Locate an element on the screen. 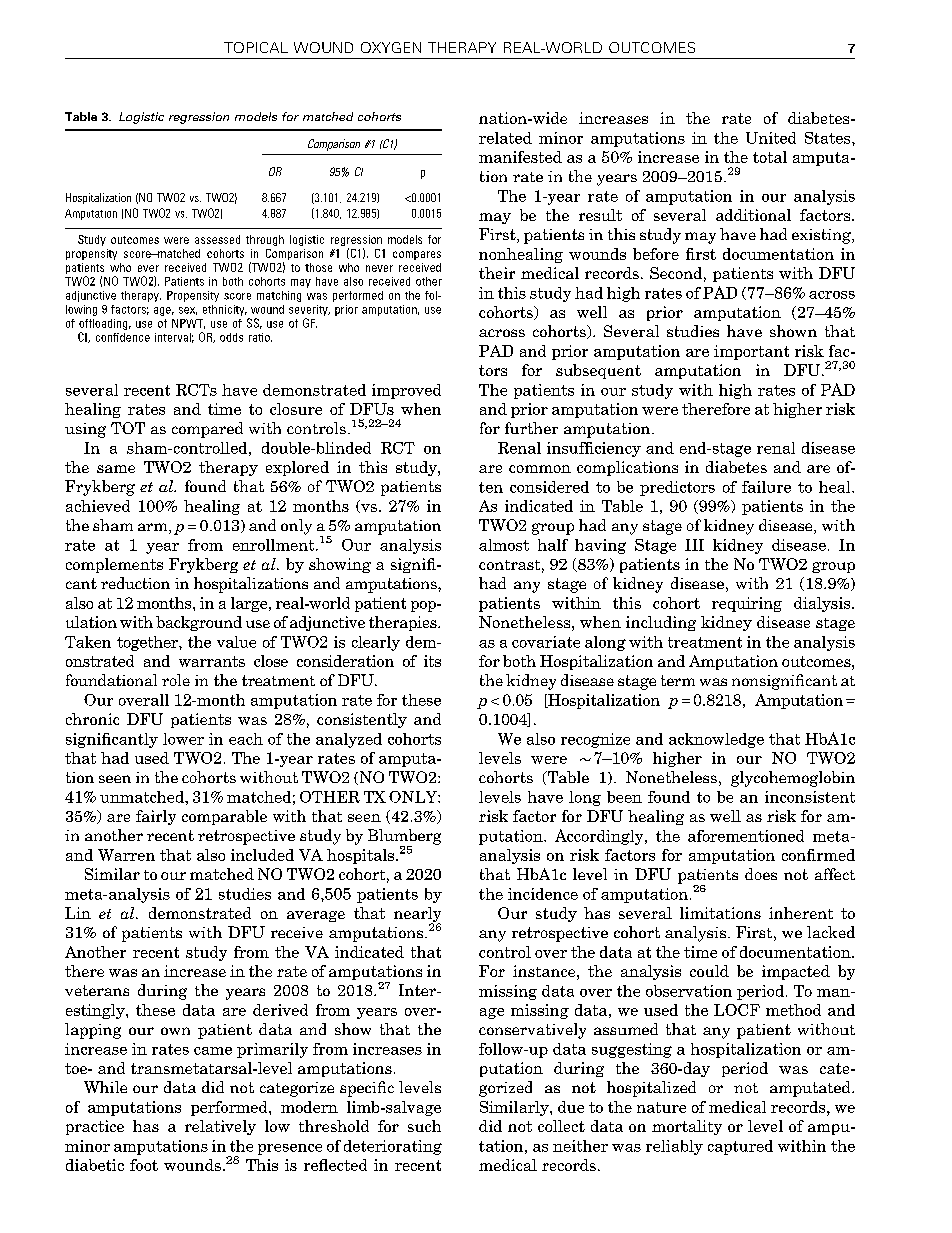  captured is located at coordinates (740, 1147).
